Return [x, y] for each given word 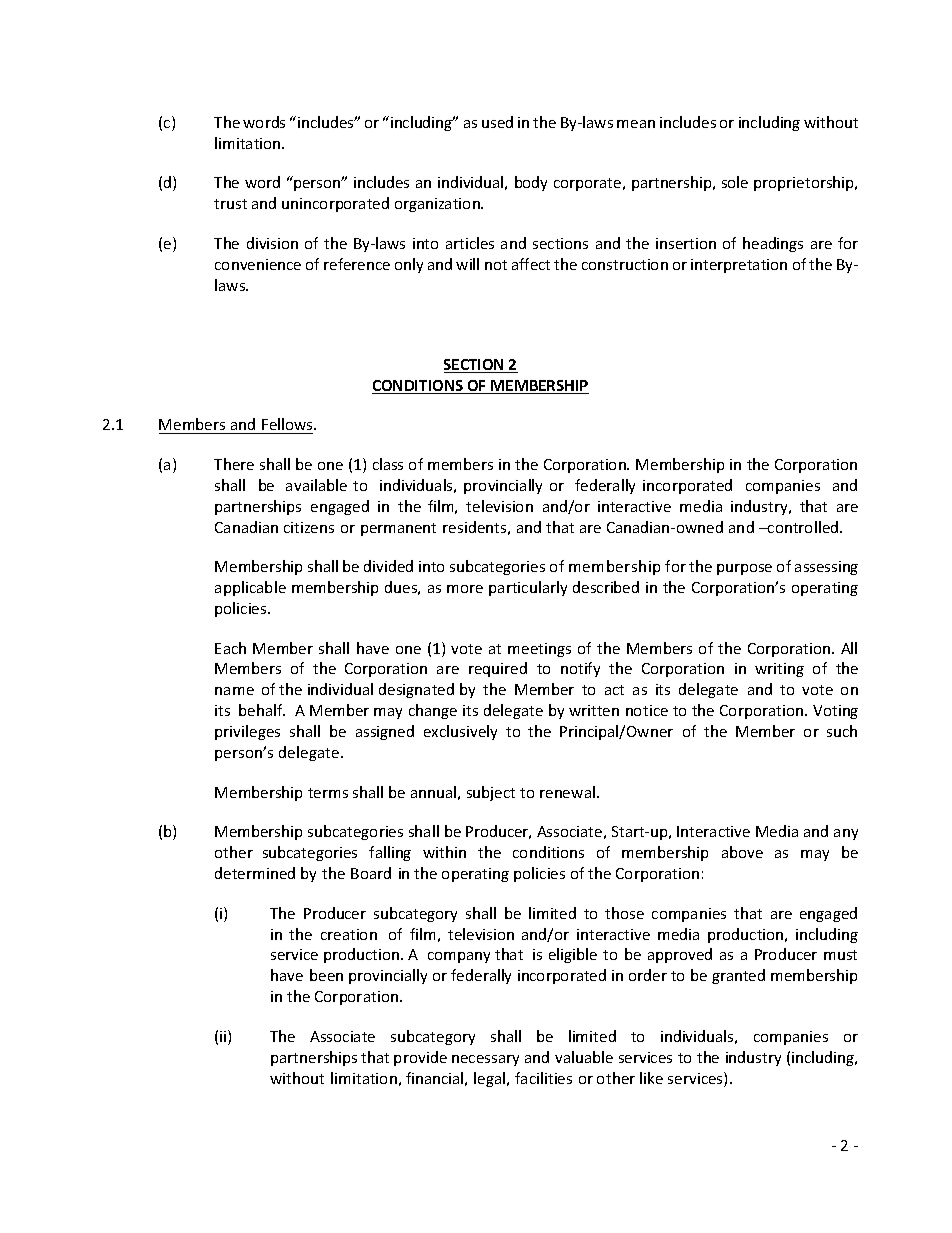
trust [230, 204]
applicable [250, 588]
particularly [528, 588]
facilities [543, 1078]
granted [738, 976]
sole [735, 182]
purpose [744, 569]
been [326, 975]
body [531, 183]
